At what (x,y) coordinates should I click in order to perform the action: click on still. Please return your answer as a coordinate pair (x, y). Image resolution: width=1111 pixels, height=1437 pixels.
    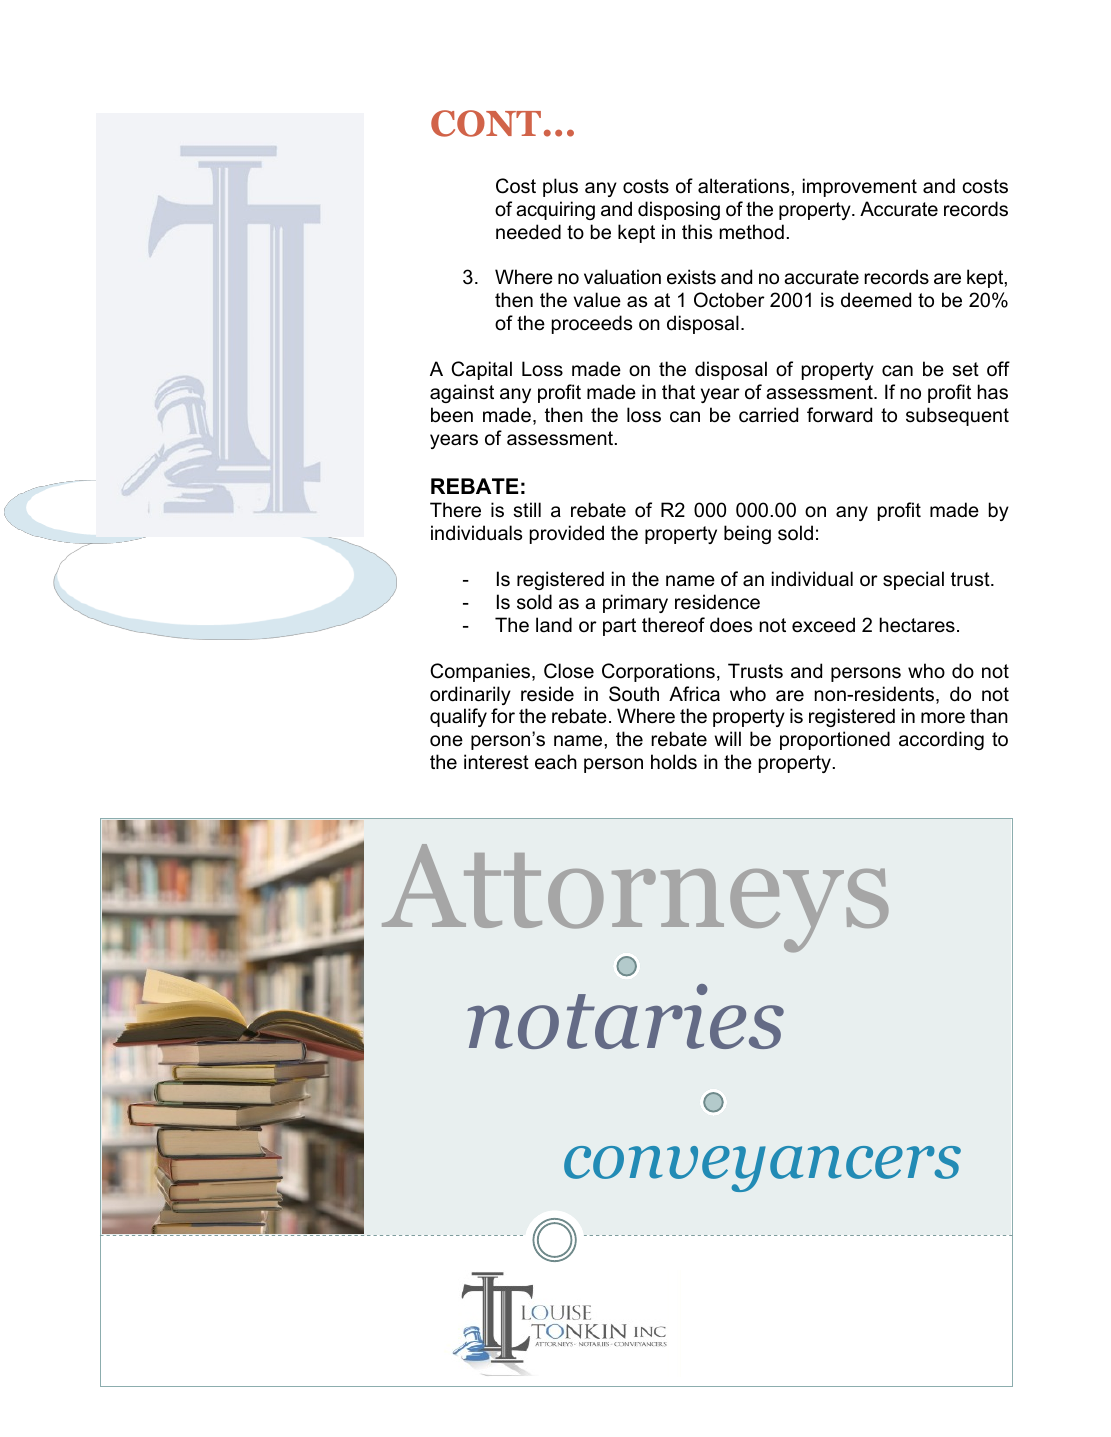
    Looking at the image, I should click on (527, 510).
